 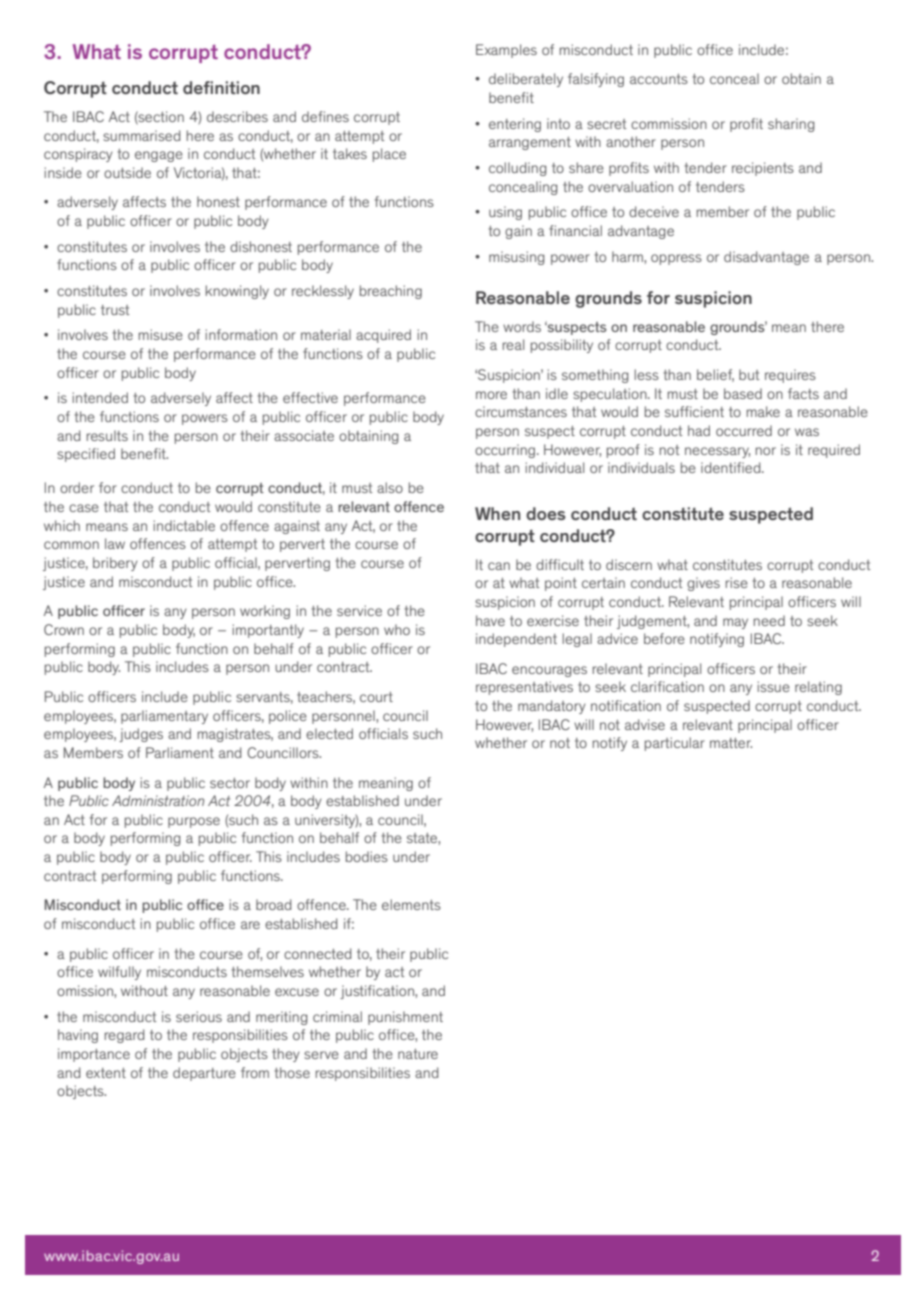 What do you see at coordinates (506, 51) in the document?
I see `Examples` at bounding box center [506, 51].
